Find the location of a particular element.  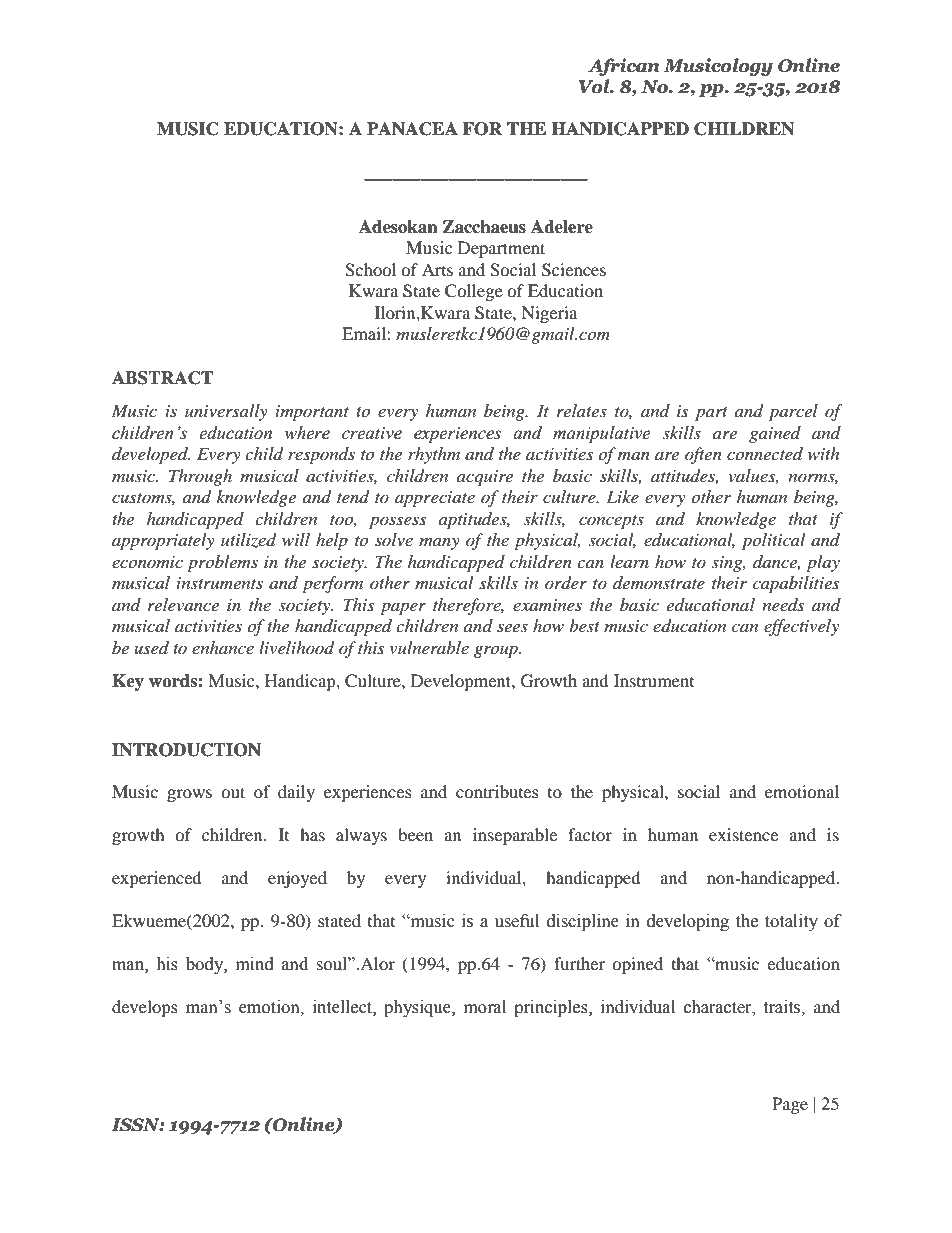

connected is located at coordinates (765, 453).
